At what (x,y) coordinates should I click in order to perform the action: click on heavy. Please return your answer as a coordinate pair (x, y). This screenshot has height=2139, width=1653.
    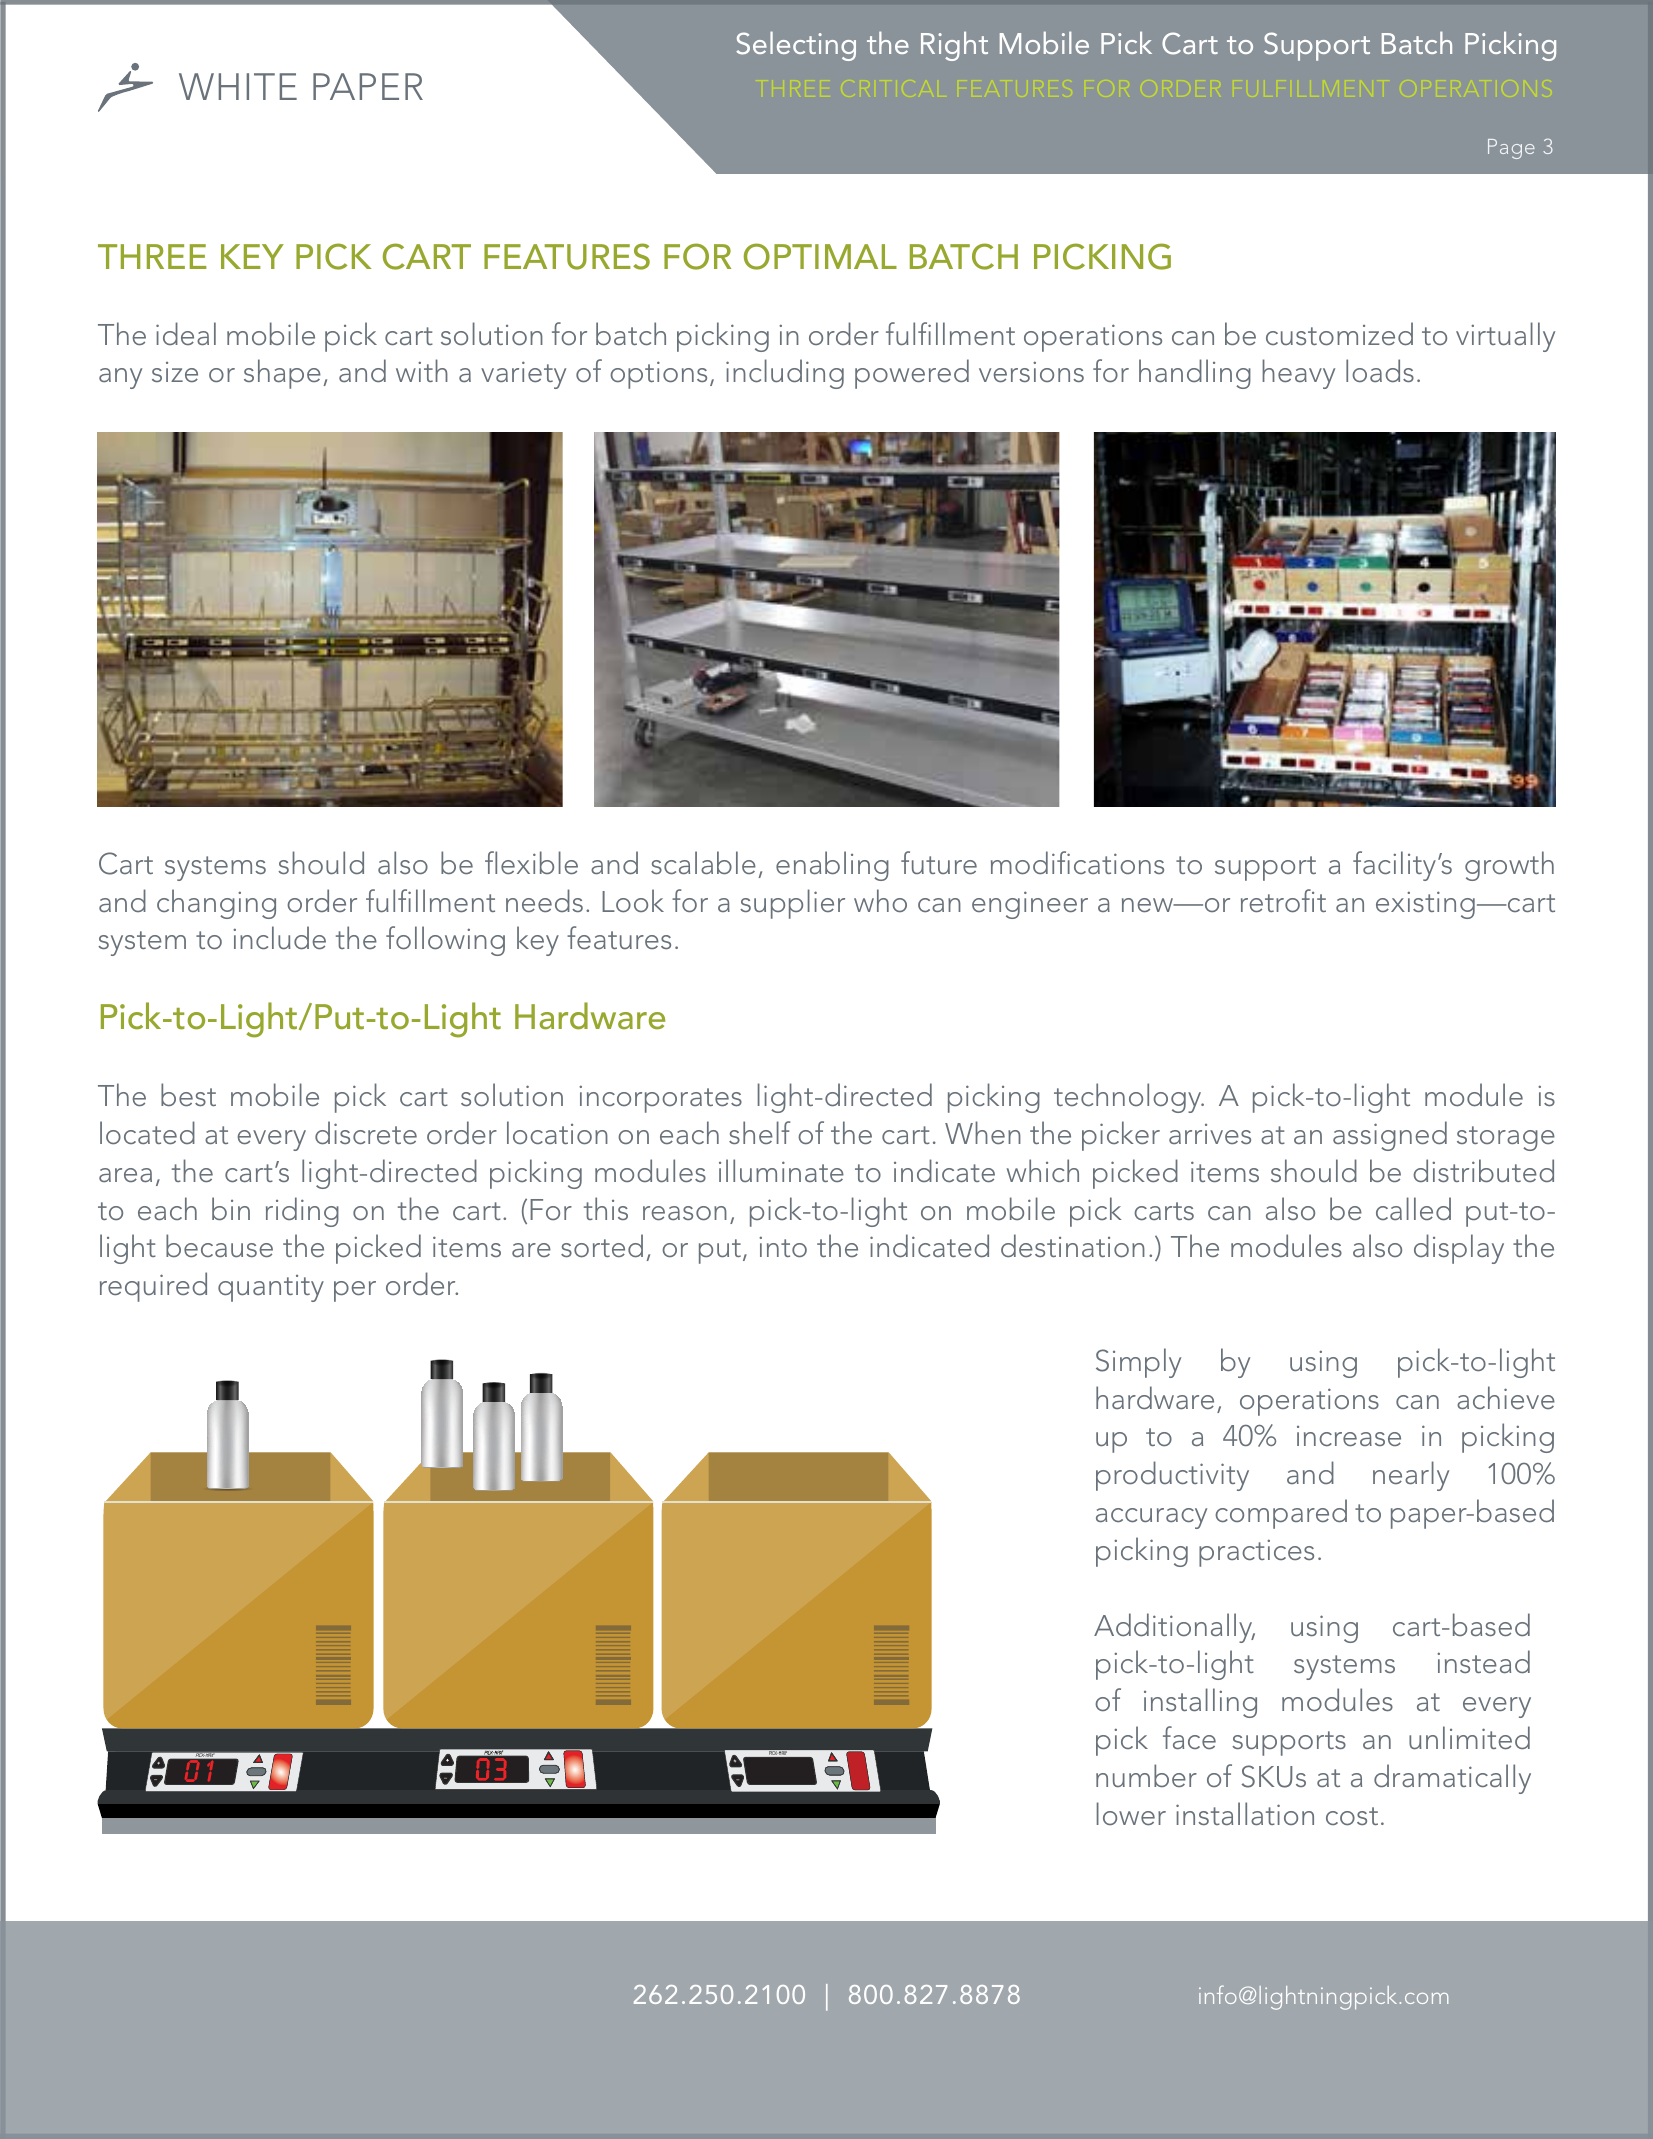
    Looking at the image, I should click on (1298, 374).
